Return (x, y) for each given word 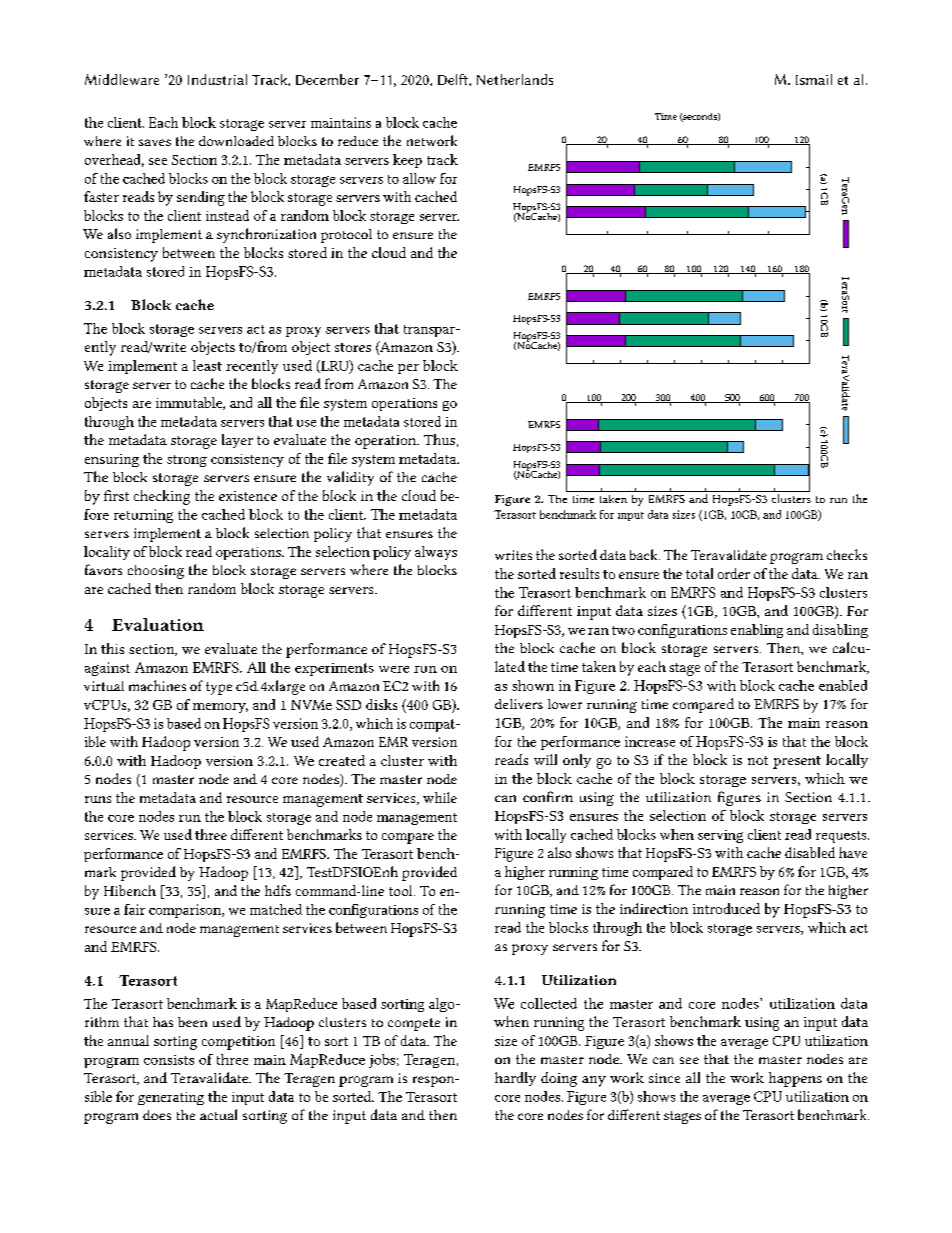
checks (847, 554)
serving (720, 836)
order (734, 573)
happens (795, 1079)
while (440, 797)
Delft (454, 79)
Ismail (814, 79)
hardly (515, 1079)
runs (98, 799)
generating (171, 1098)
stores (353, 347)
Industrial (217, 79)
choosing (156, 572)
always (436, 553)
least (207, 365)
